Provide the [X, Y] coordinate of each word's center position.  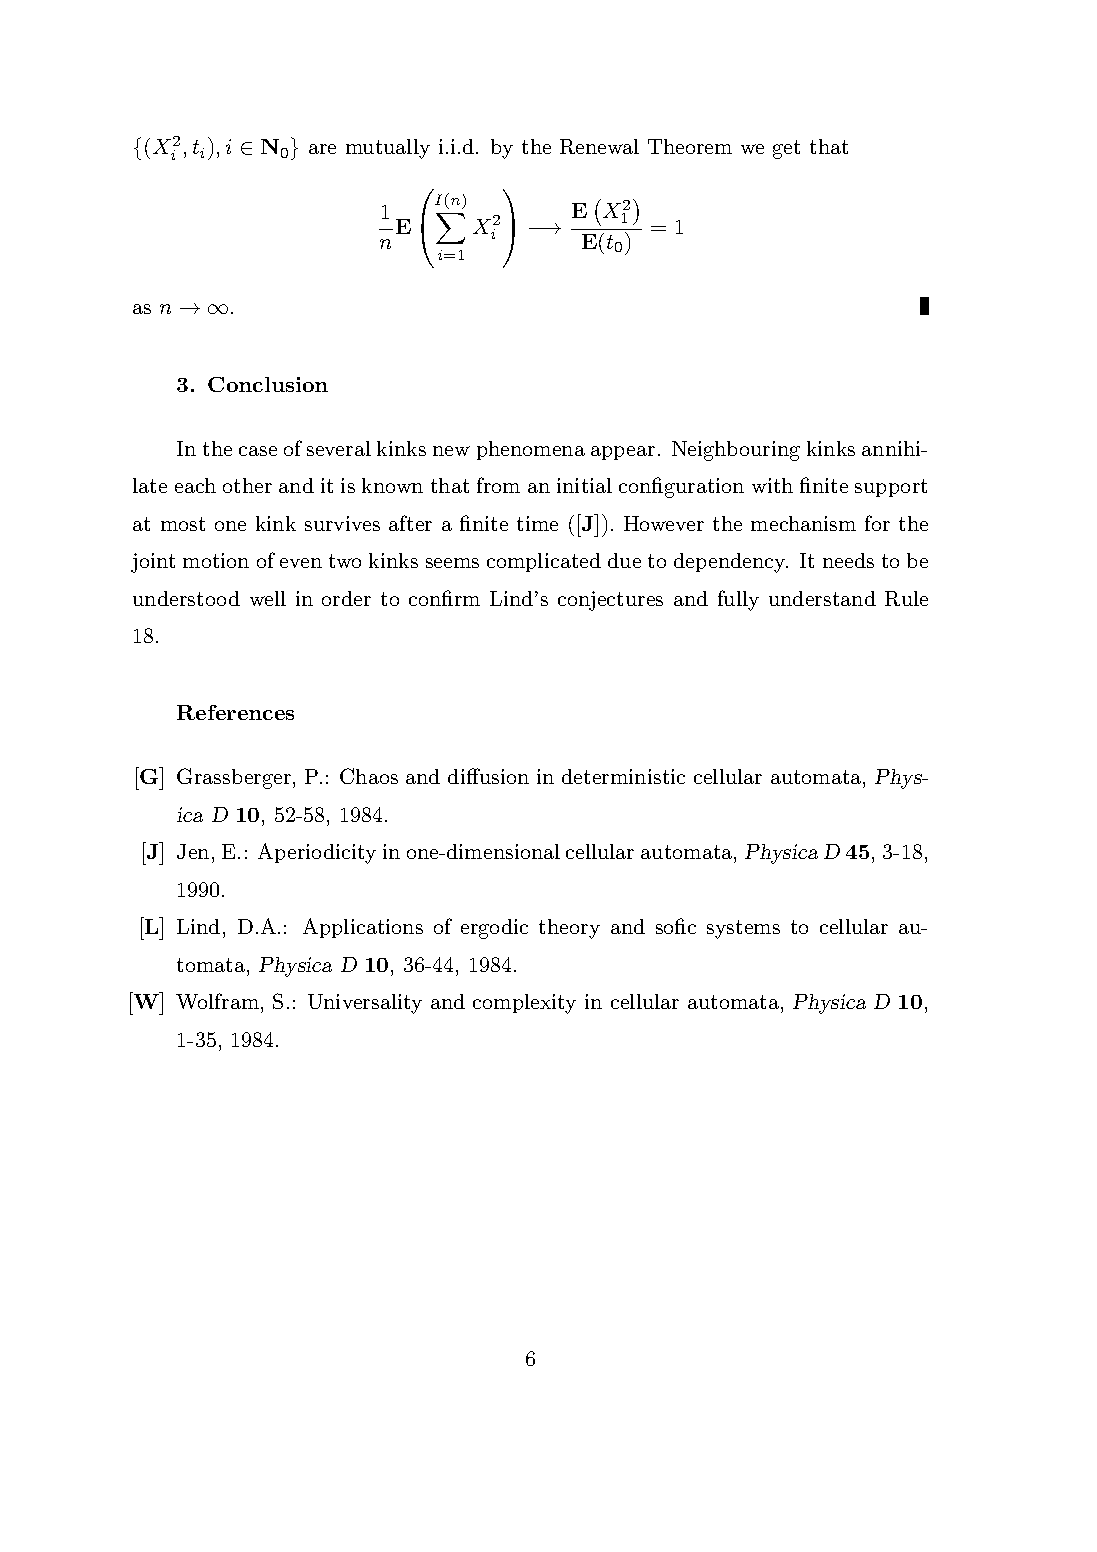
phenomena [531, 450]
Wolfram [219, 1001]
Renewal [599, 146]
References [235, 712]
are [322, 149]
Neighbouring [736, 451]
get [786, 149]
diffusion [488, 776]
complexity [524, 1004]
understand [822, 598]
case [258, 451]
